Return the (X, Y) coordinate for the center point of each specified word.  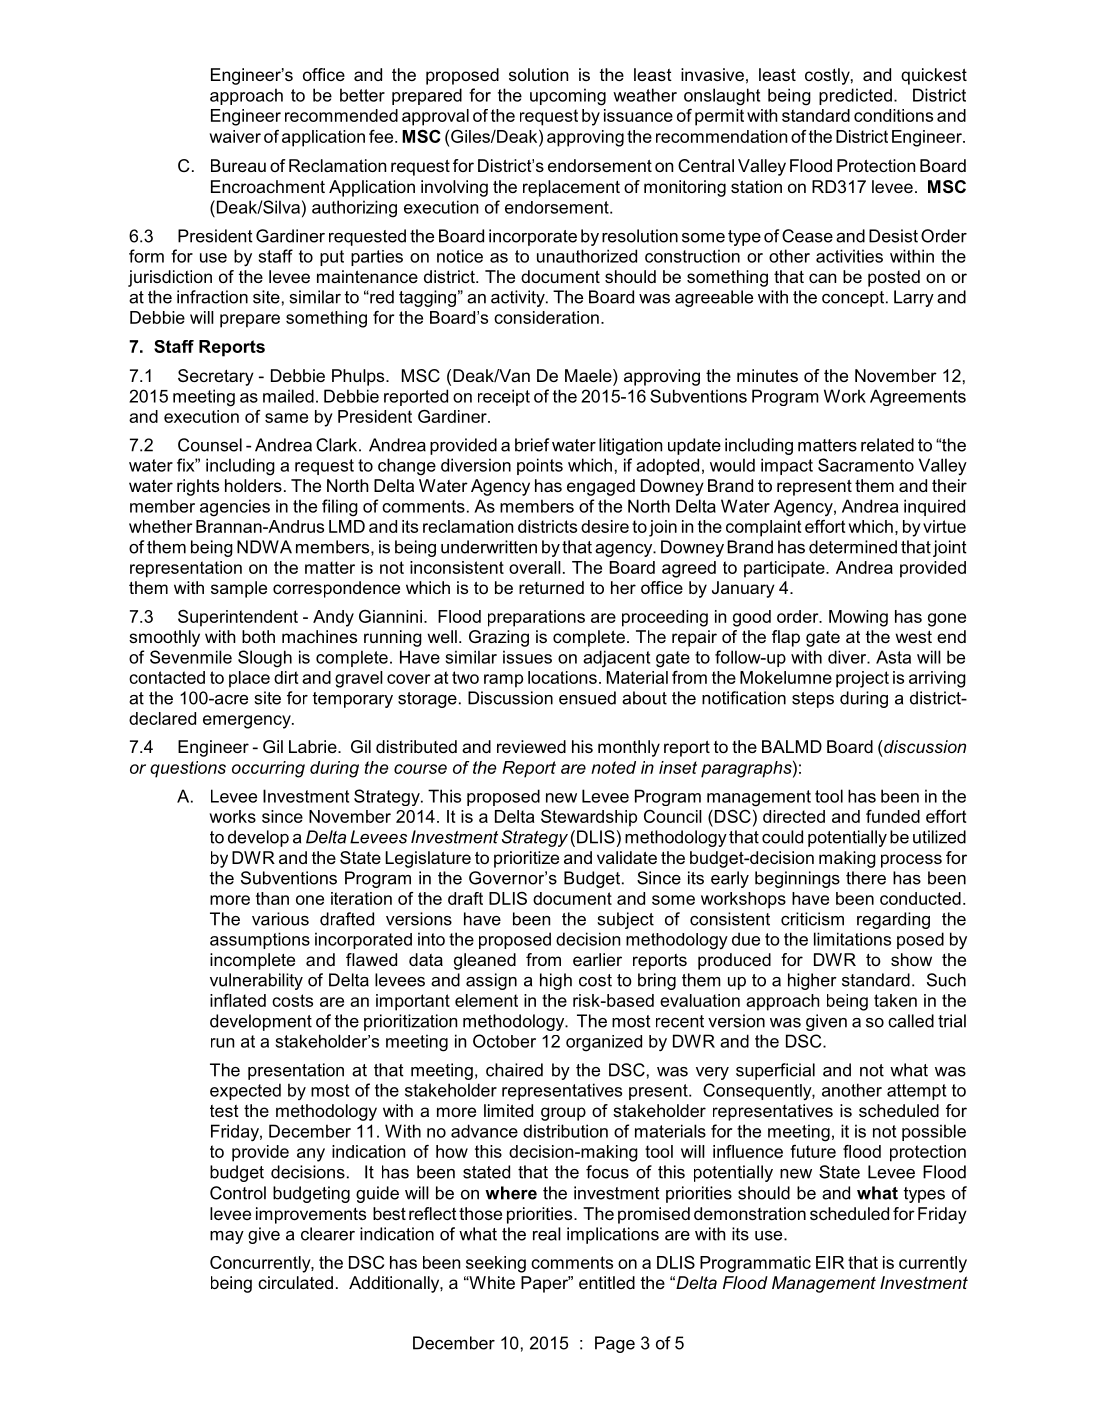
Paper (545, 1284)
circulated (295, 1282)
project (862, 679)
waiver (235, 136)
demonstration (750, 1213)
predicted (855, 96)
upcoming (568, 97)
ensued (587, 698)
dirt (286, 677)
